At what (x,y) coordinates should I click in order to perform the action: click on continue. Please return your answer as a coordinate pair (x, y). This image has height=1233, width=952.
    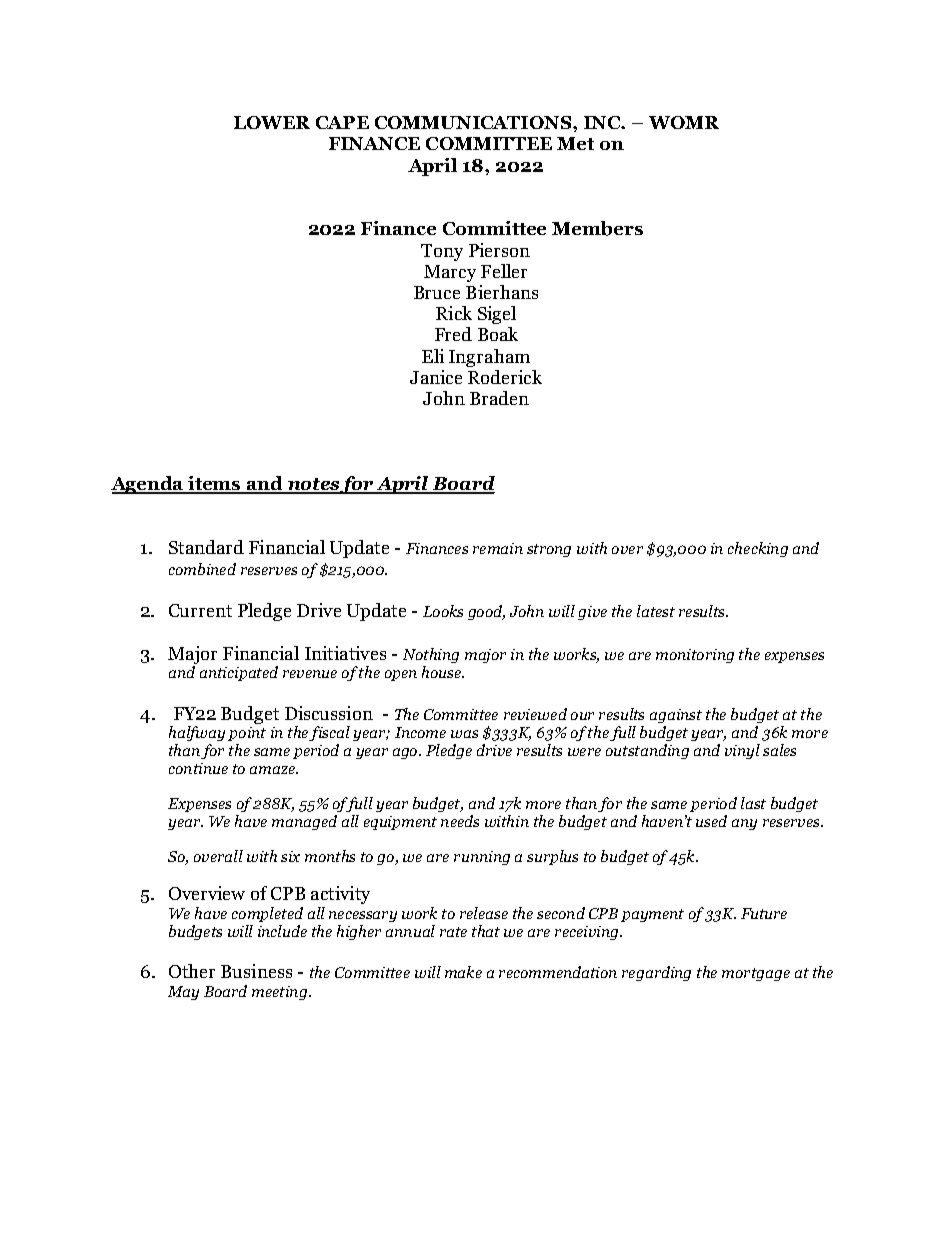
    Looking at the image, I should click on (198, 768).
